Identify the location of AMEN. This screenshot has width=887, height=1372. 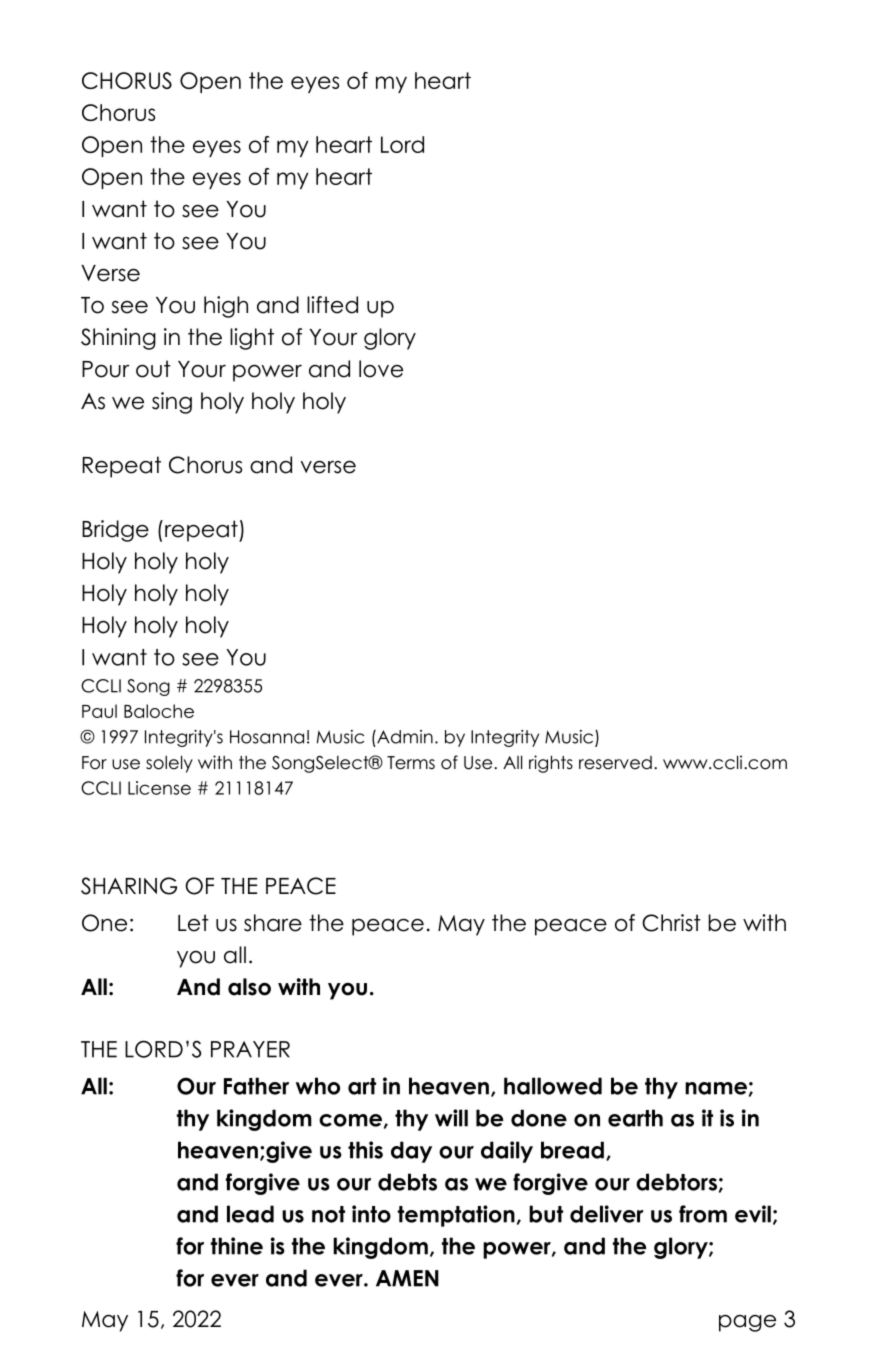
(407, 1278).
